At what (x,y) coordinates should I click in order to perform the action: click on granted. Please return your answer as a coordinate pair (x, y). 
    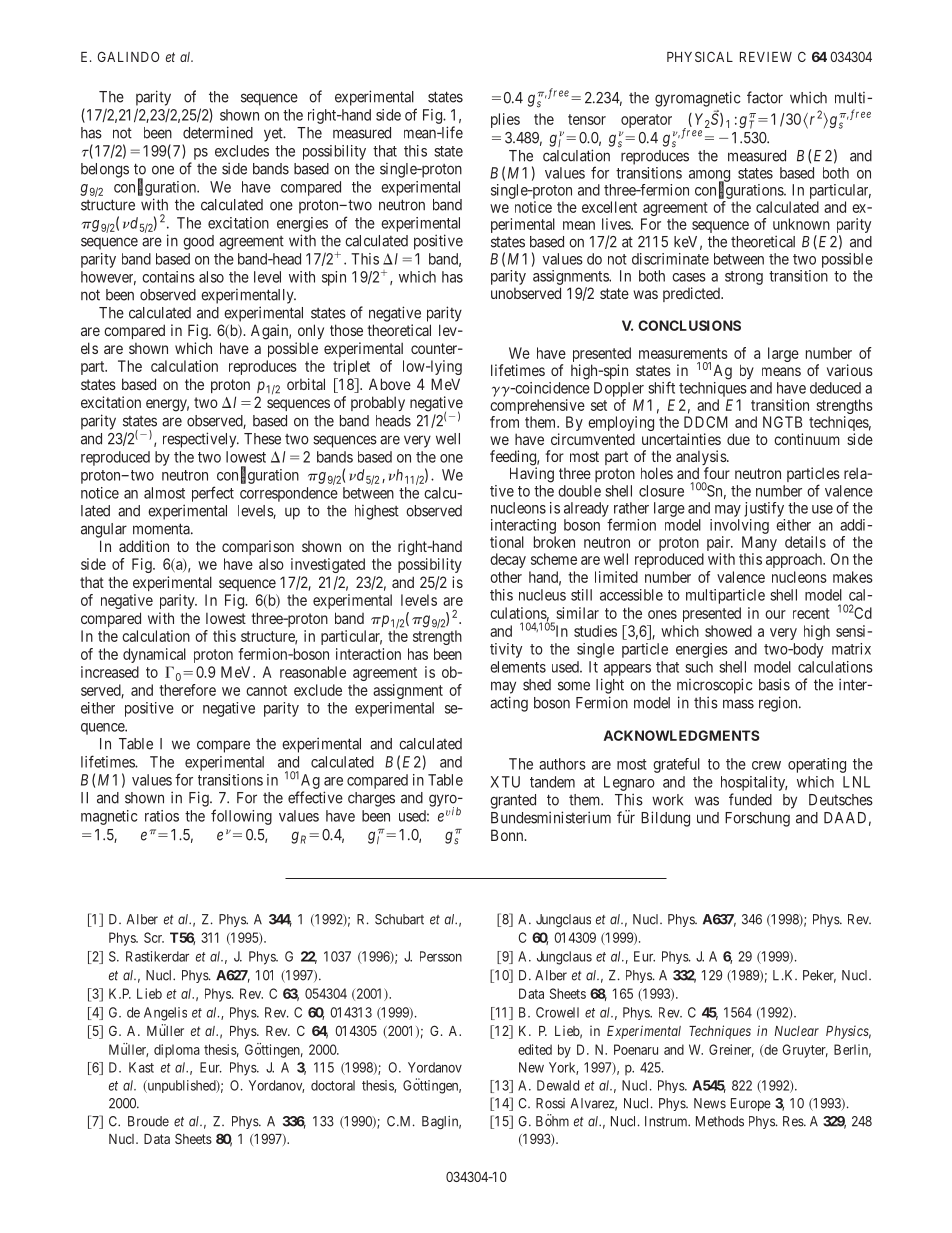
    Looking at the image, I should click on (513, 801).
